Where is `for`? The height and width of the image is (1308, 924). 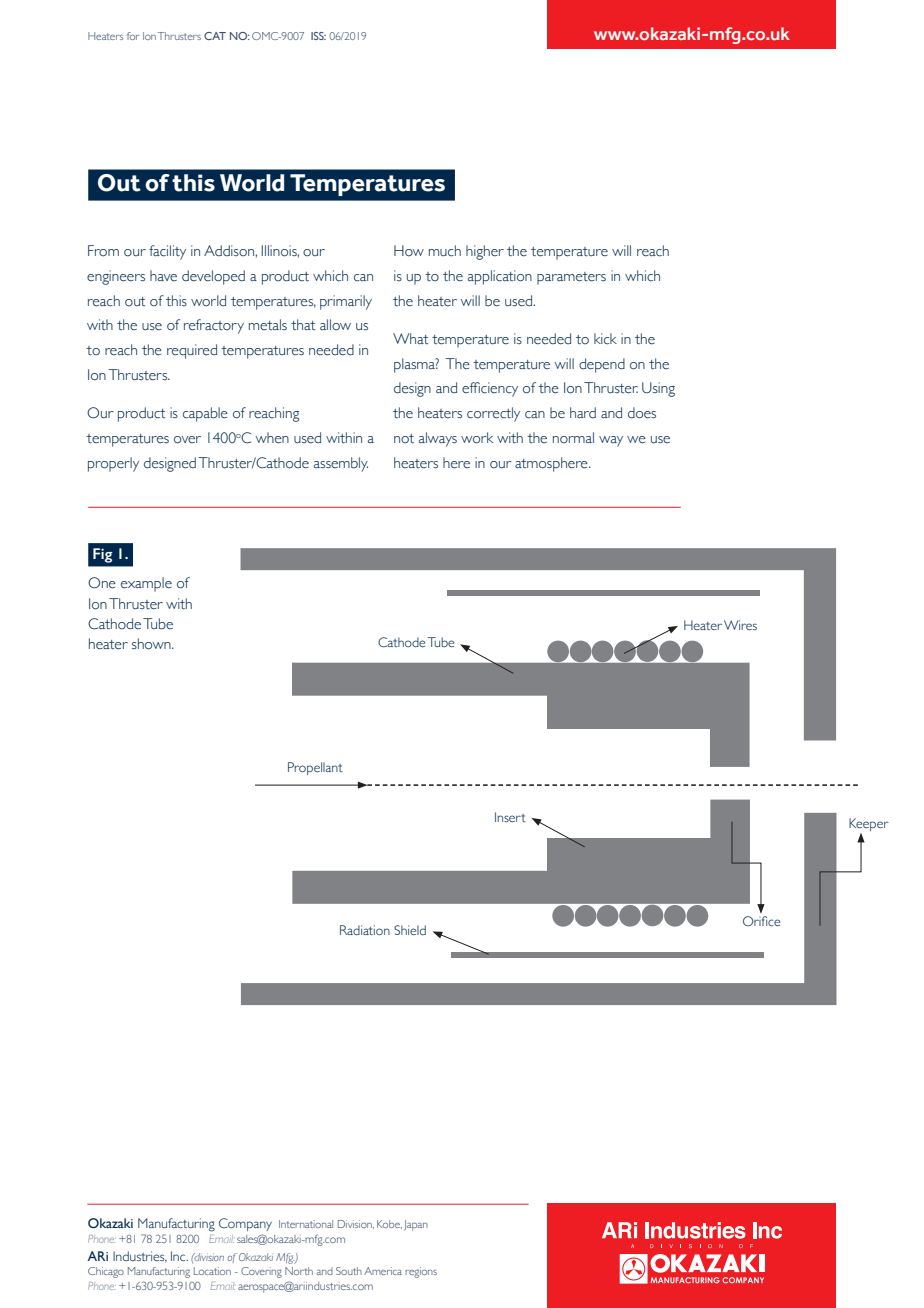
for is located at coordinates (133, 36).
